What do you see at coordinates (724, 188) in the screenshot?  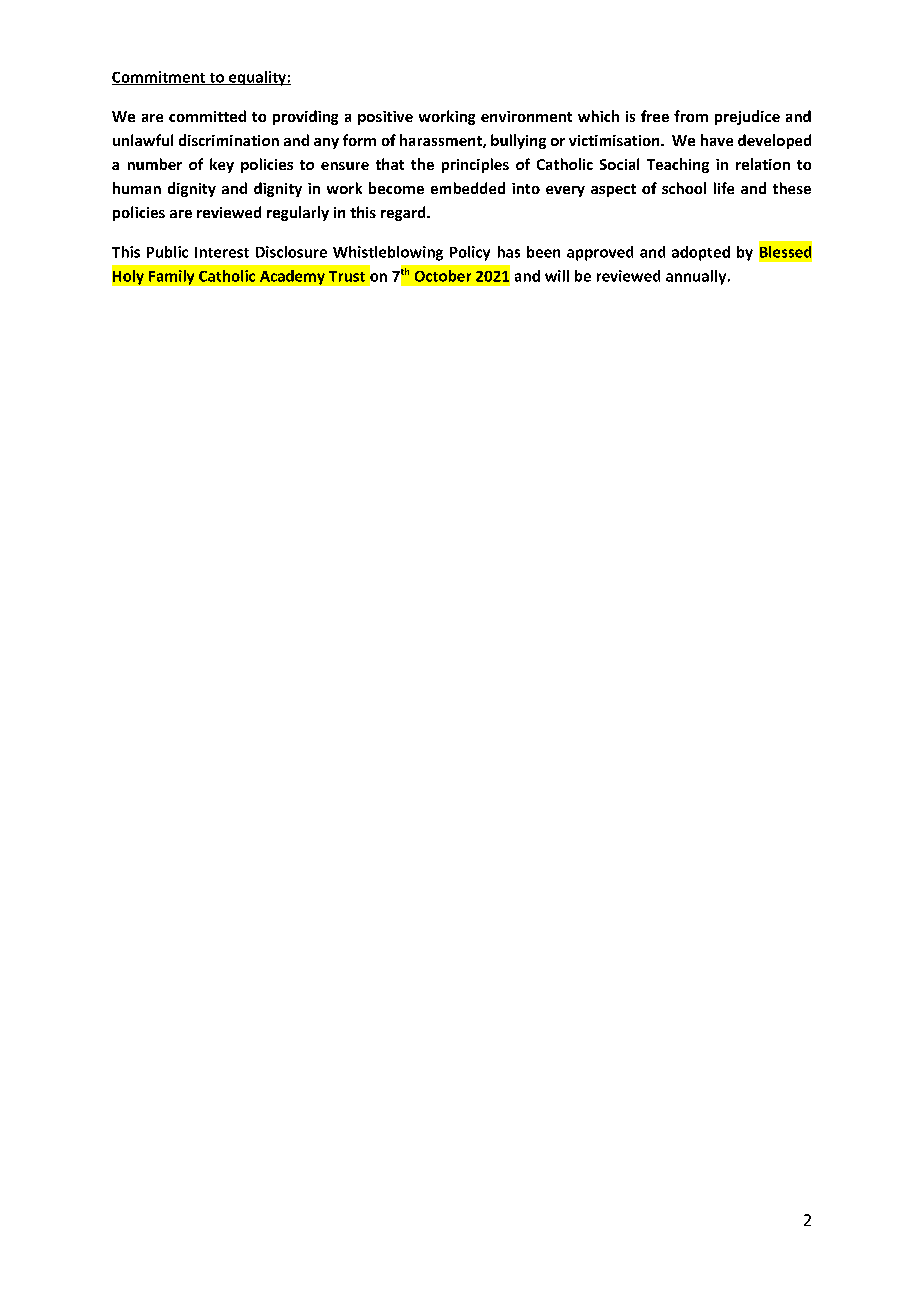 I see `life` at bounding box center [724, 188].
